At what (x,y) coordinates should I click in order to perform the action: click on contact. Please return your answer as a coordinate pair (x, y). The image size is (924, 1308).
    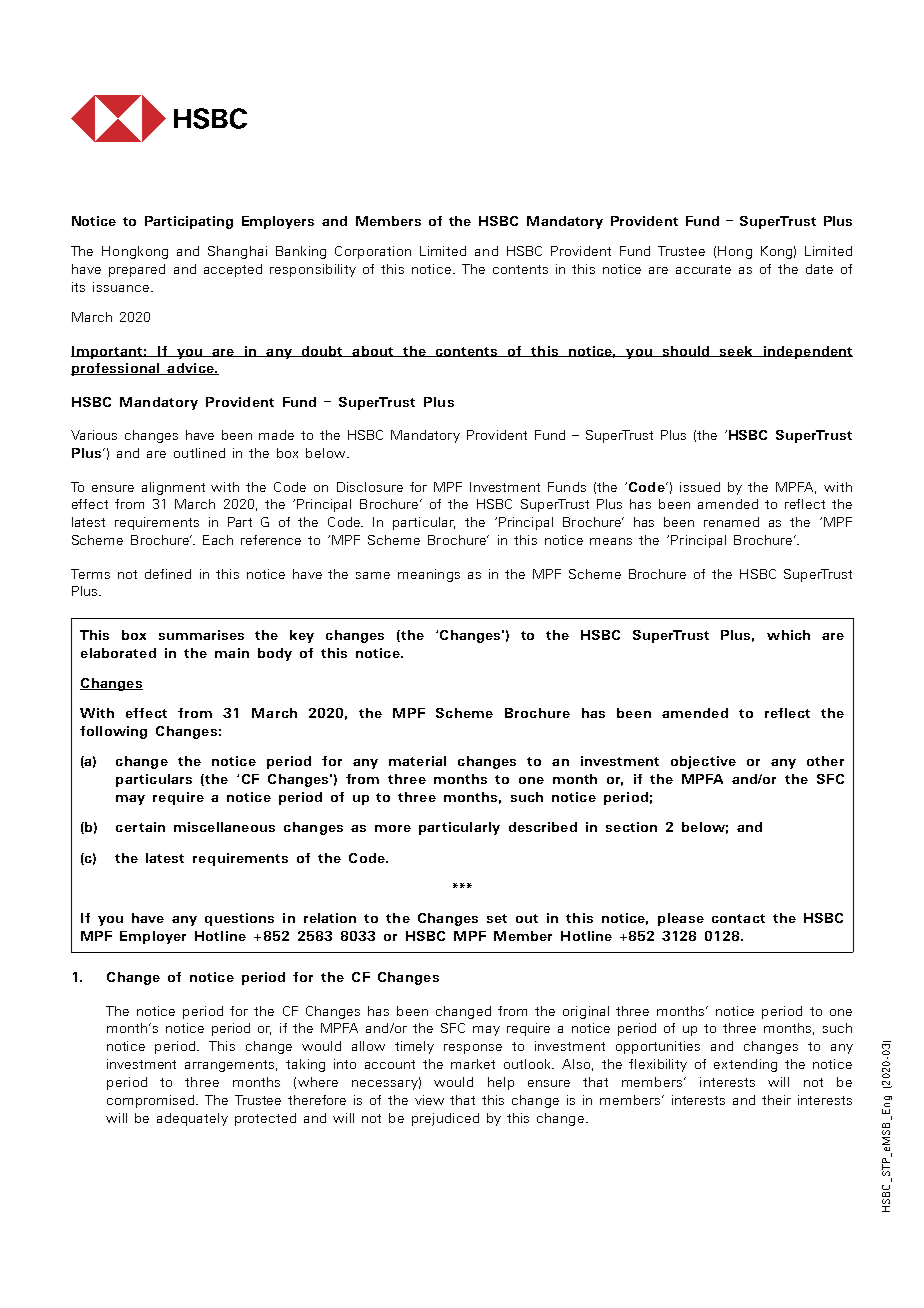
    Looking at the image, I should click on (738, 918).
